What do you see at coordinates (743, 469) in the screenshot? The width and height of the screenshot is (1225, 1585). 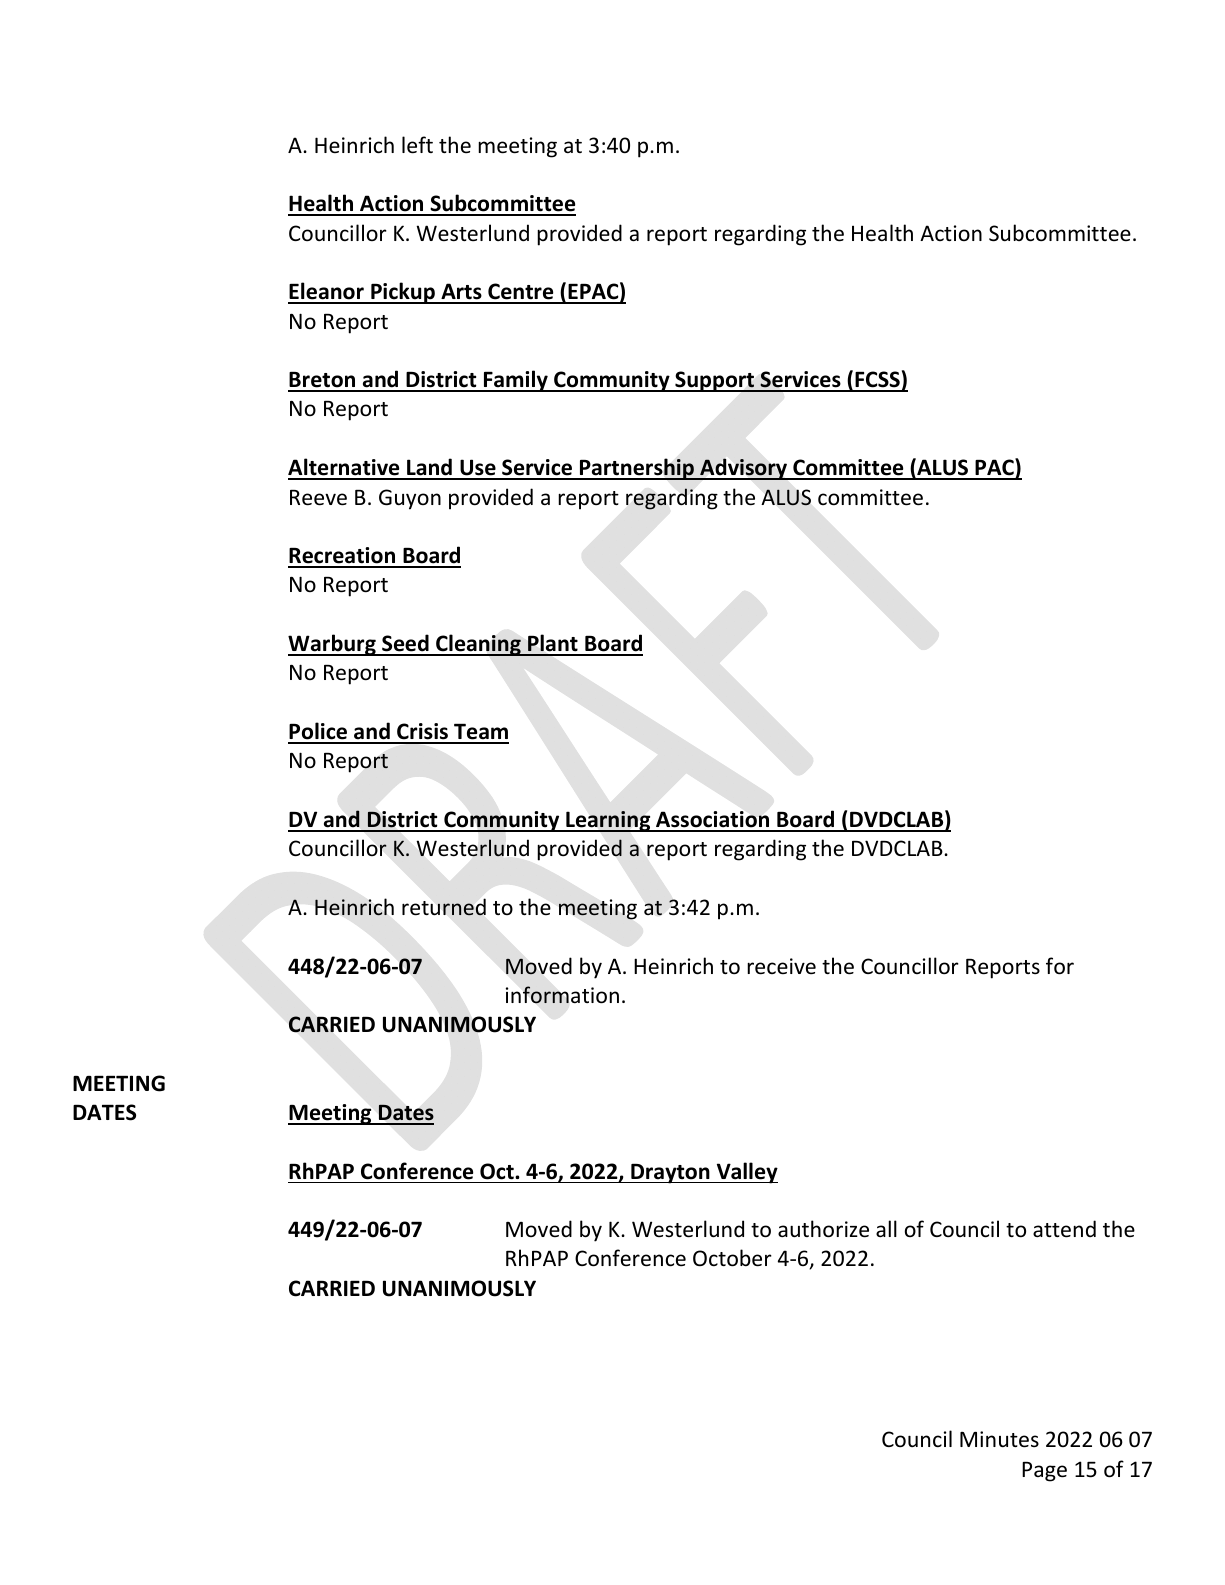 I see `Advisory` at bounding box center [743, 469].
